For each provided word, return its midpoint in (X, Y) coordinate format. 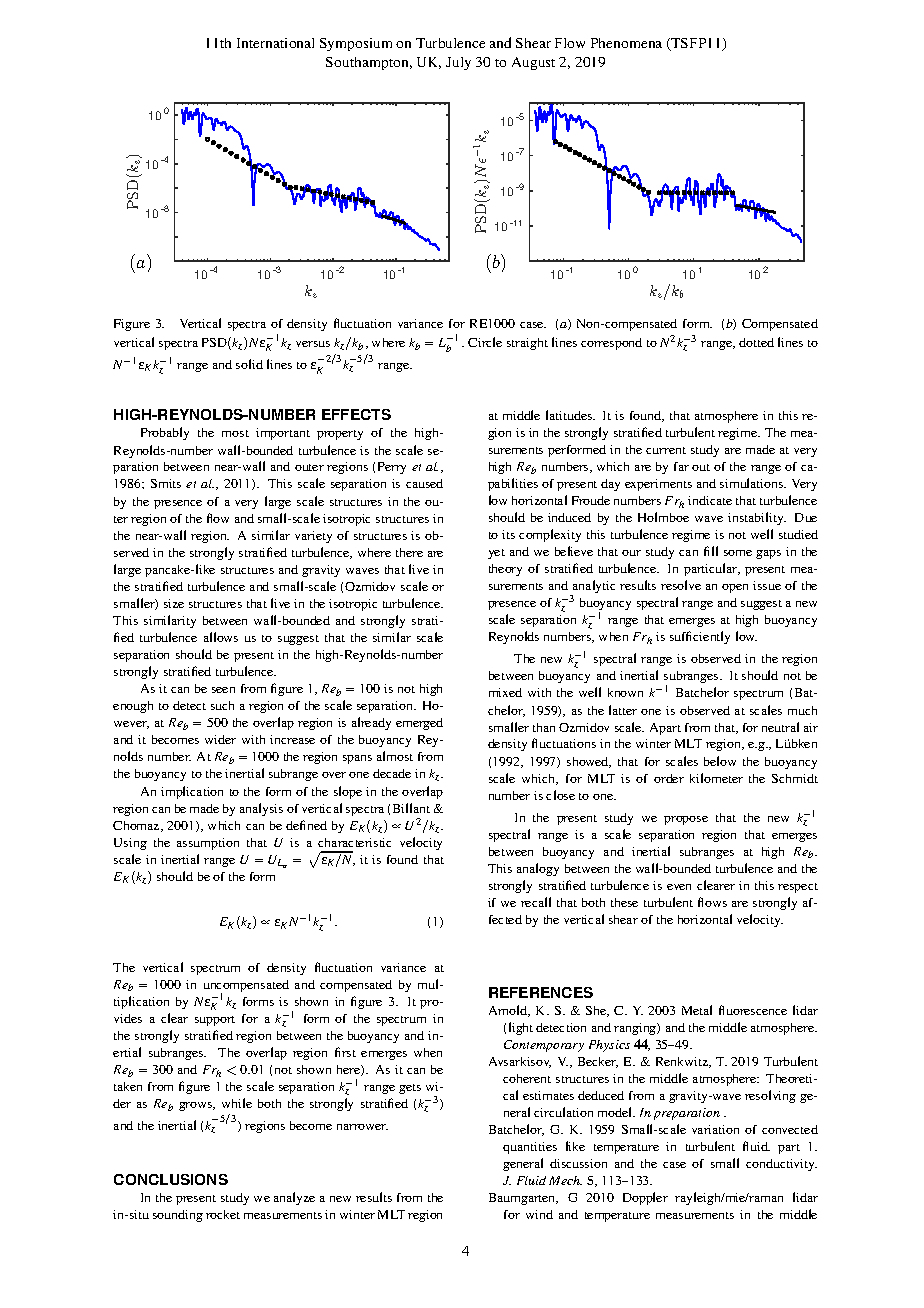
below (720, 761)
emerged (419, 724)
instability (757, 518)
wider (220, 739)
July (458, 63)
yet (496, 554)
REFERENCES (541, 992)
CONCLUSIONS (171, 1179)
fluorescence (753, 1010)
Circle (485, 342)
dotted (756, 342)
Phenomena (626, 43)
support (215, 1021)
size (174, 603)
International (275, 43)
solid (249, 364)
